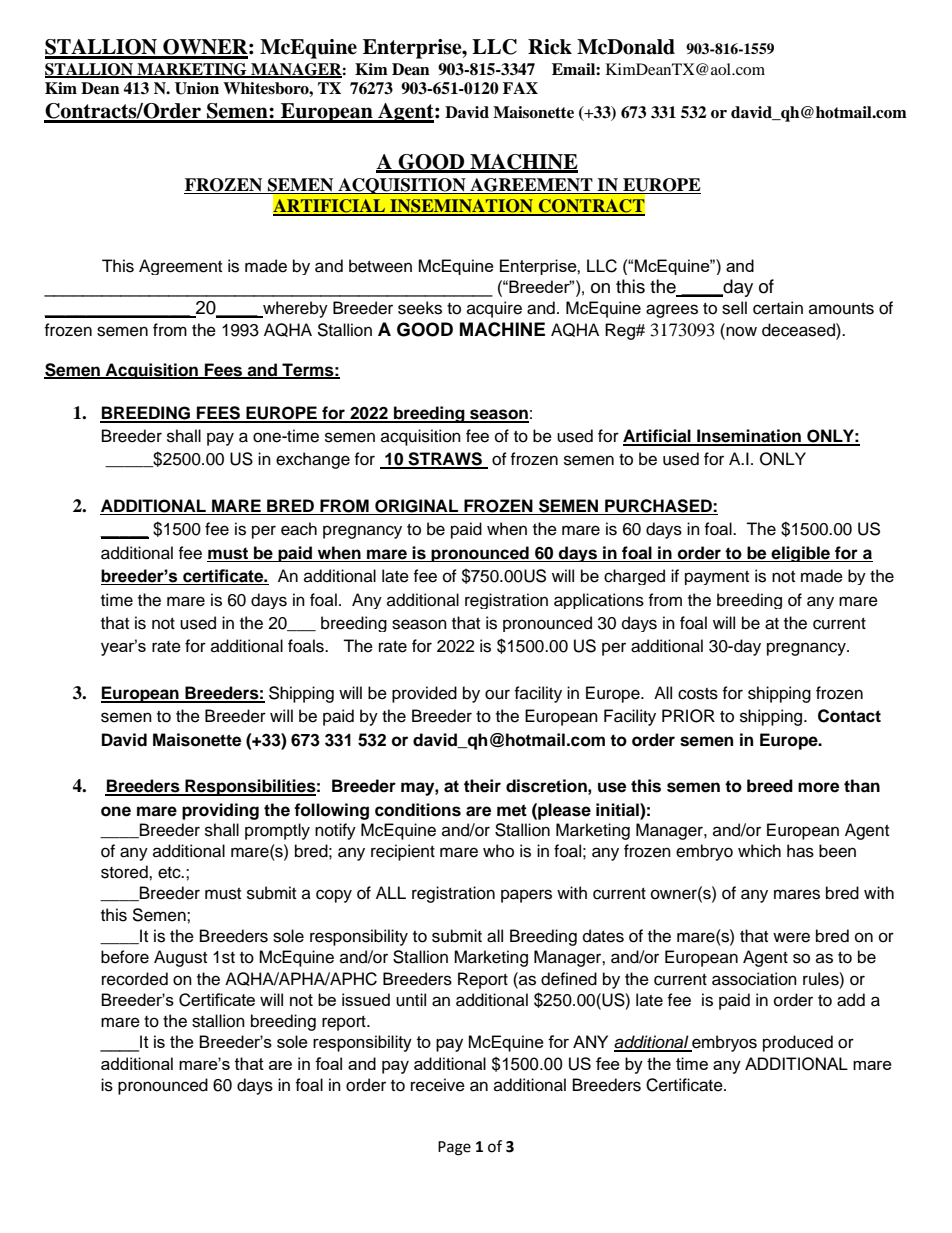  What do you see at coordinates (135, 979) in the screenshot?
I see `recorded` at bounding box center [135, 979].
